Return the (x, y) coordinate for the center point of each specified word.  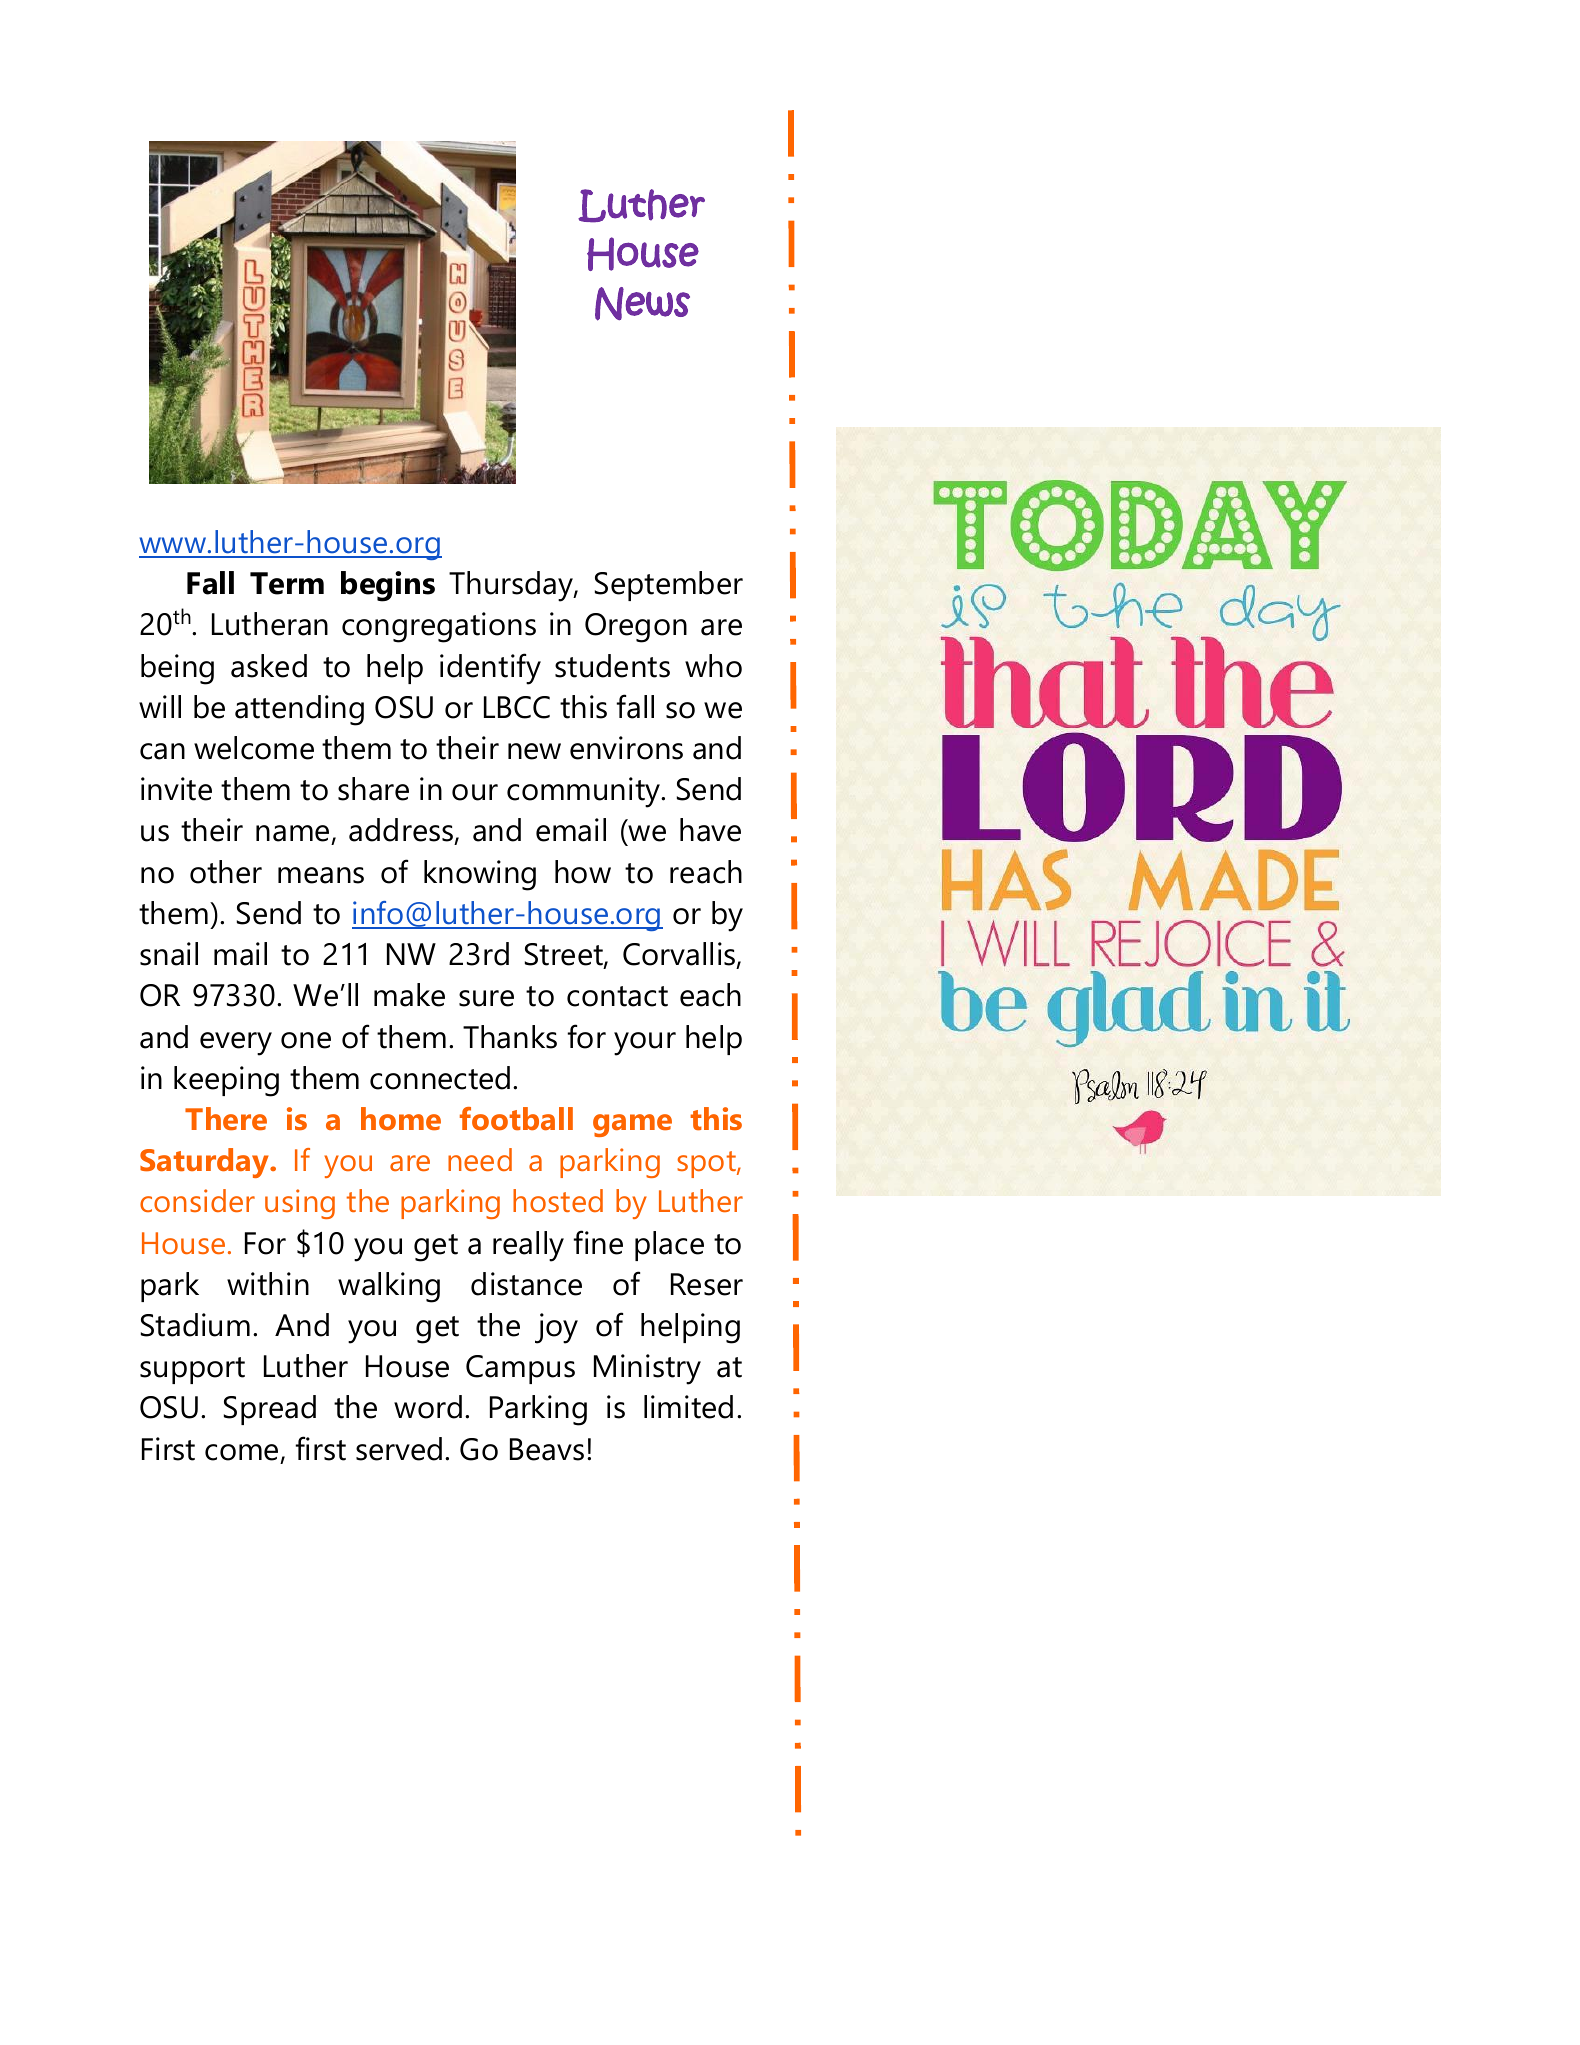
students (612, 666)
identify (490, 669)
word (428, 1407)
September (669, 586)
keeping (226, 1081)
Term (287, 583)
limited (688, 1407)
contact (617, 996)
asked (269, 666)
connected (440, 1078)
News (642, 304)
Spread (270, 1410)
